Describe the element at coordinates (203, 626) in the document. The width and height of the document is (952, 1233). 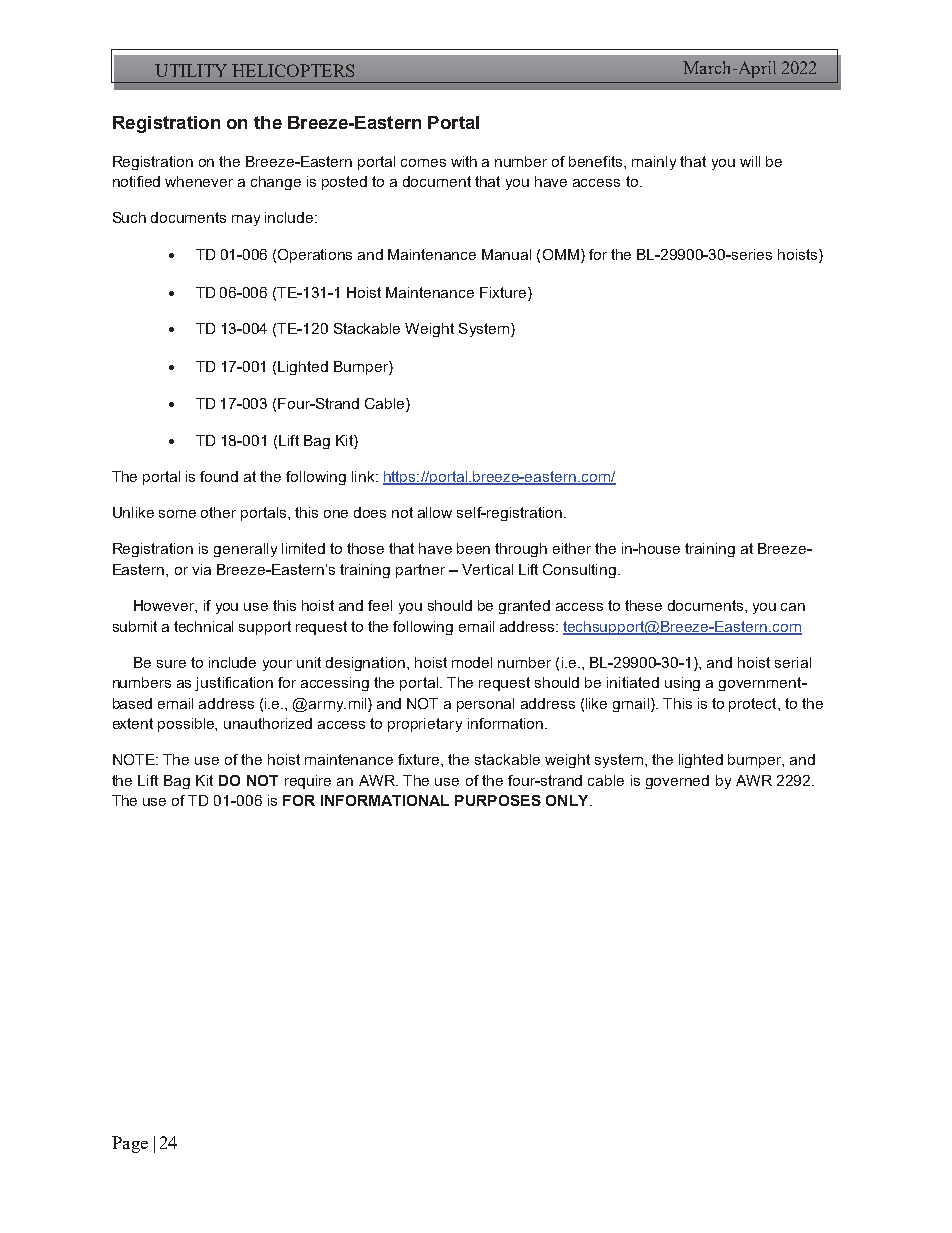
I see `technical` at that location.
